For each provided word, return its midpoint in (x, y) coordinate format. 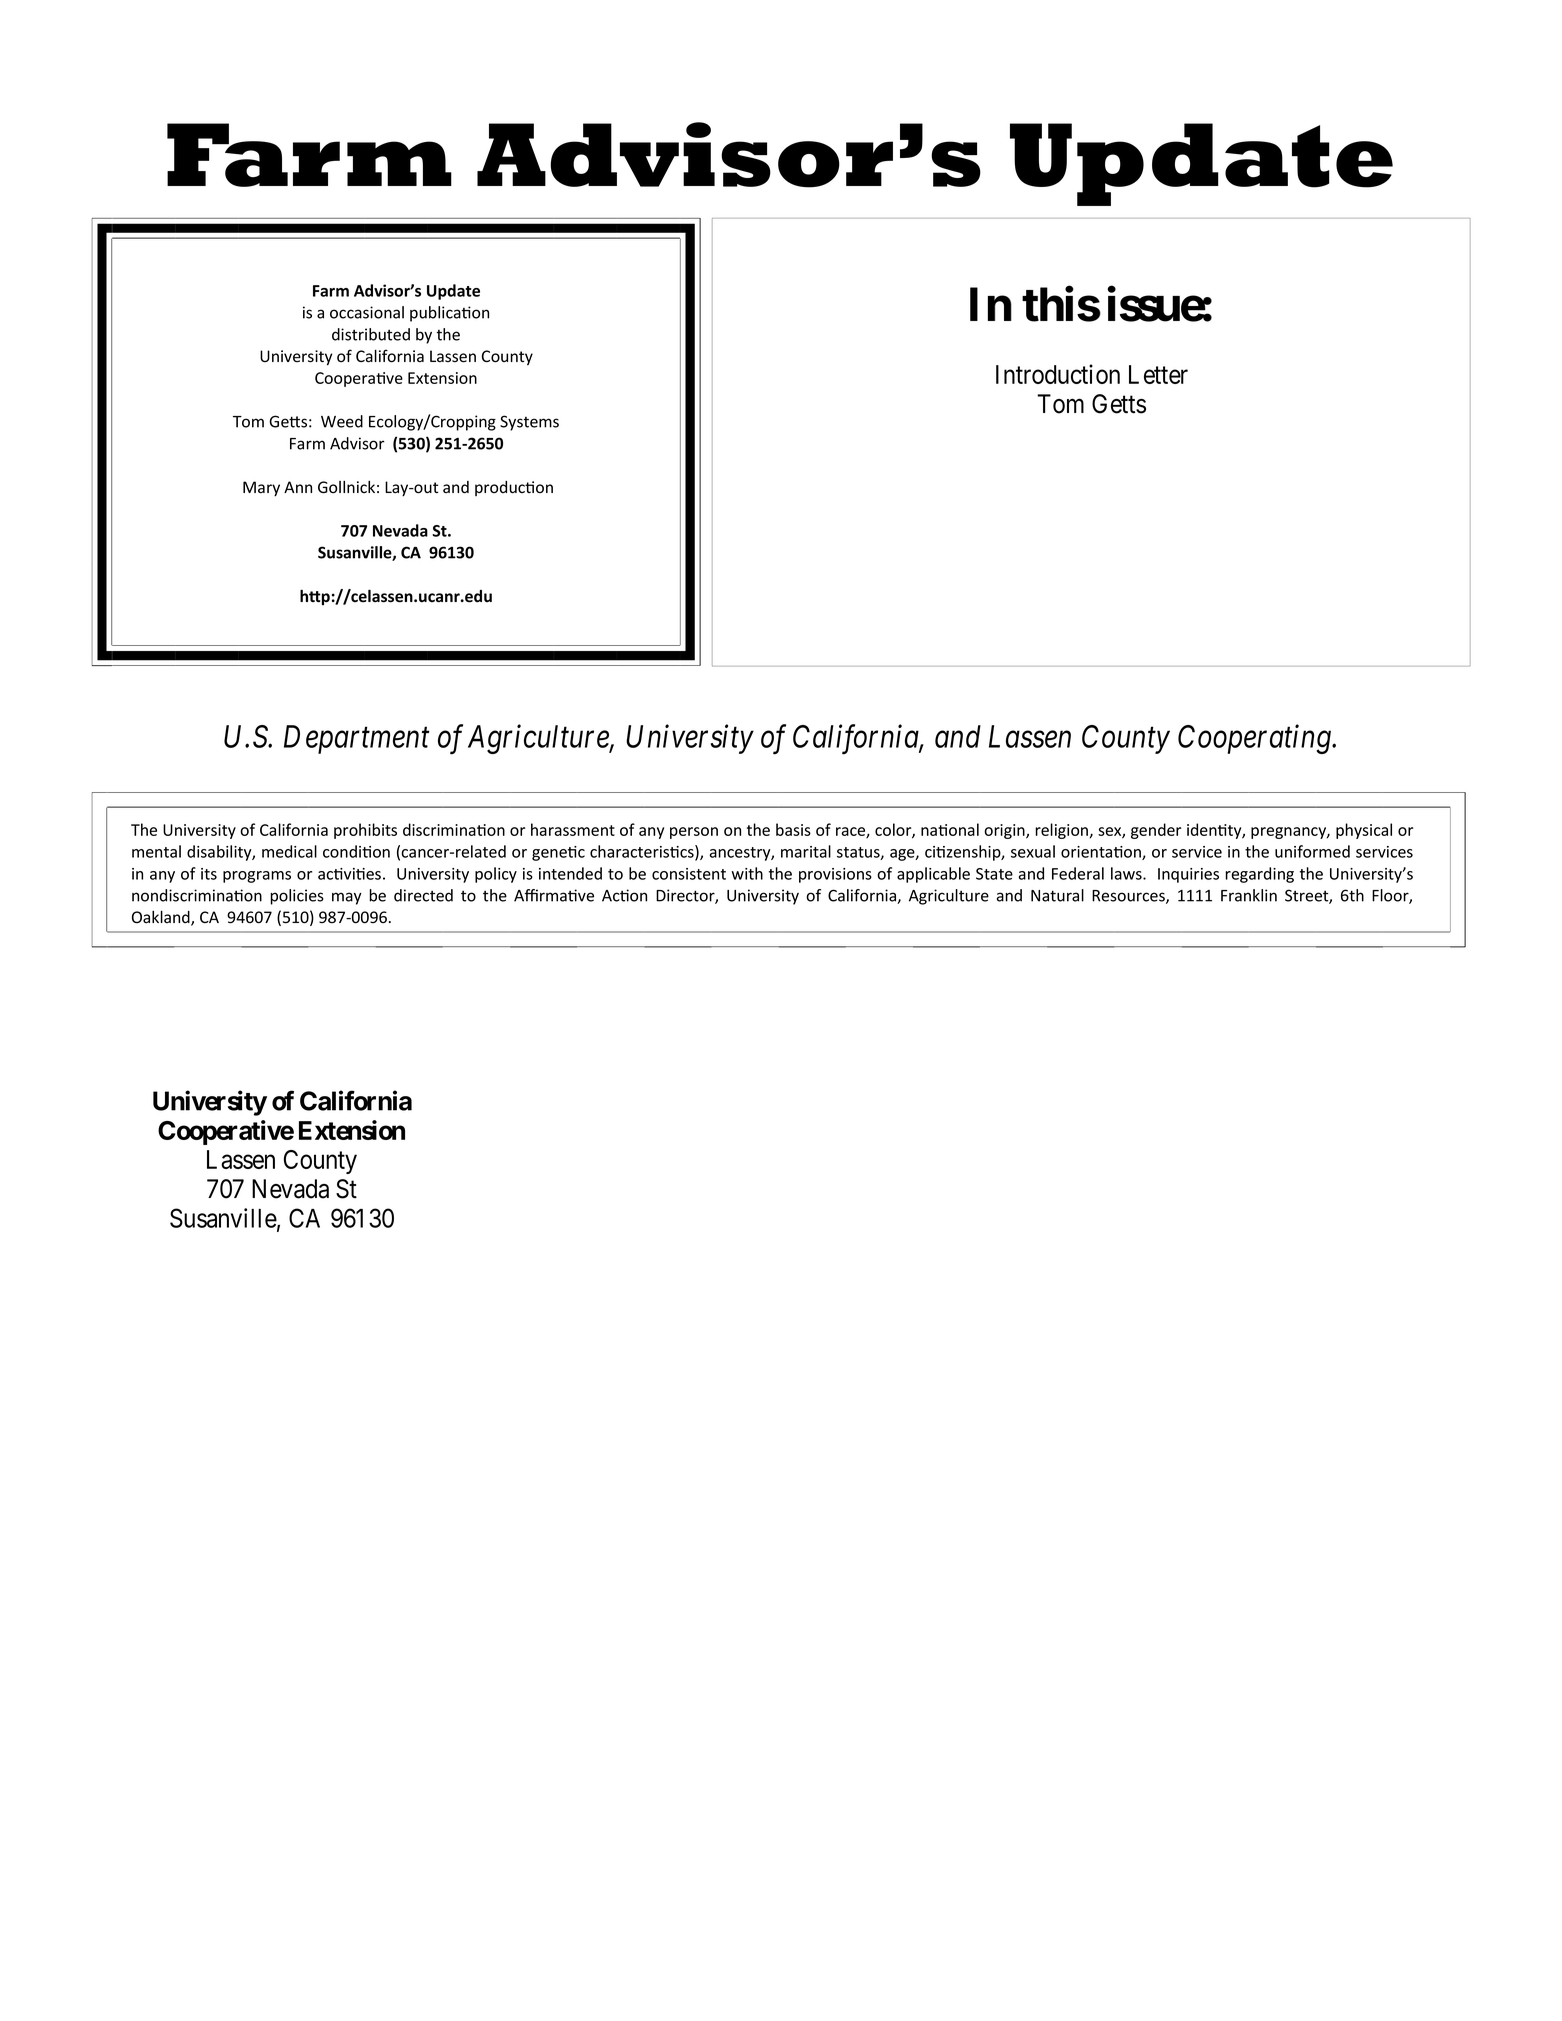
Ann (298, 487)
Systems (529, 423)
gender (1156, 831)
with (747, 873)
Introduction (1058, 374)
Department (357, 739)
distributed (371, 334)
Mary (261, 488)
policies (297, 897)
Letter (1158, 374)
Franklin (1249, 895)
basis (793, 829)
